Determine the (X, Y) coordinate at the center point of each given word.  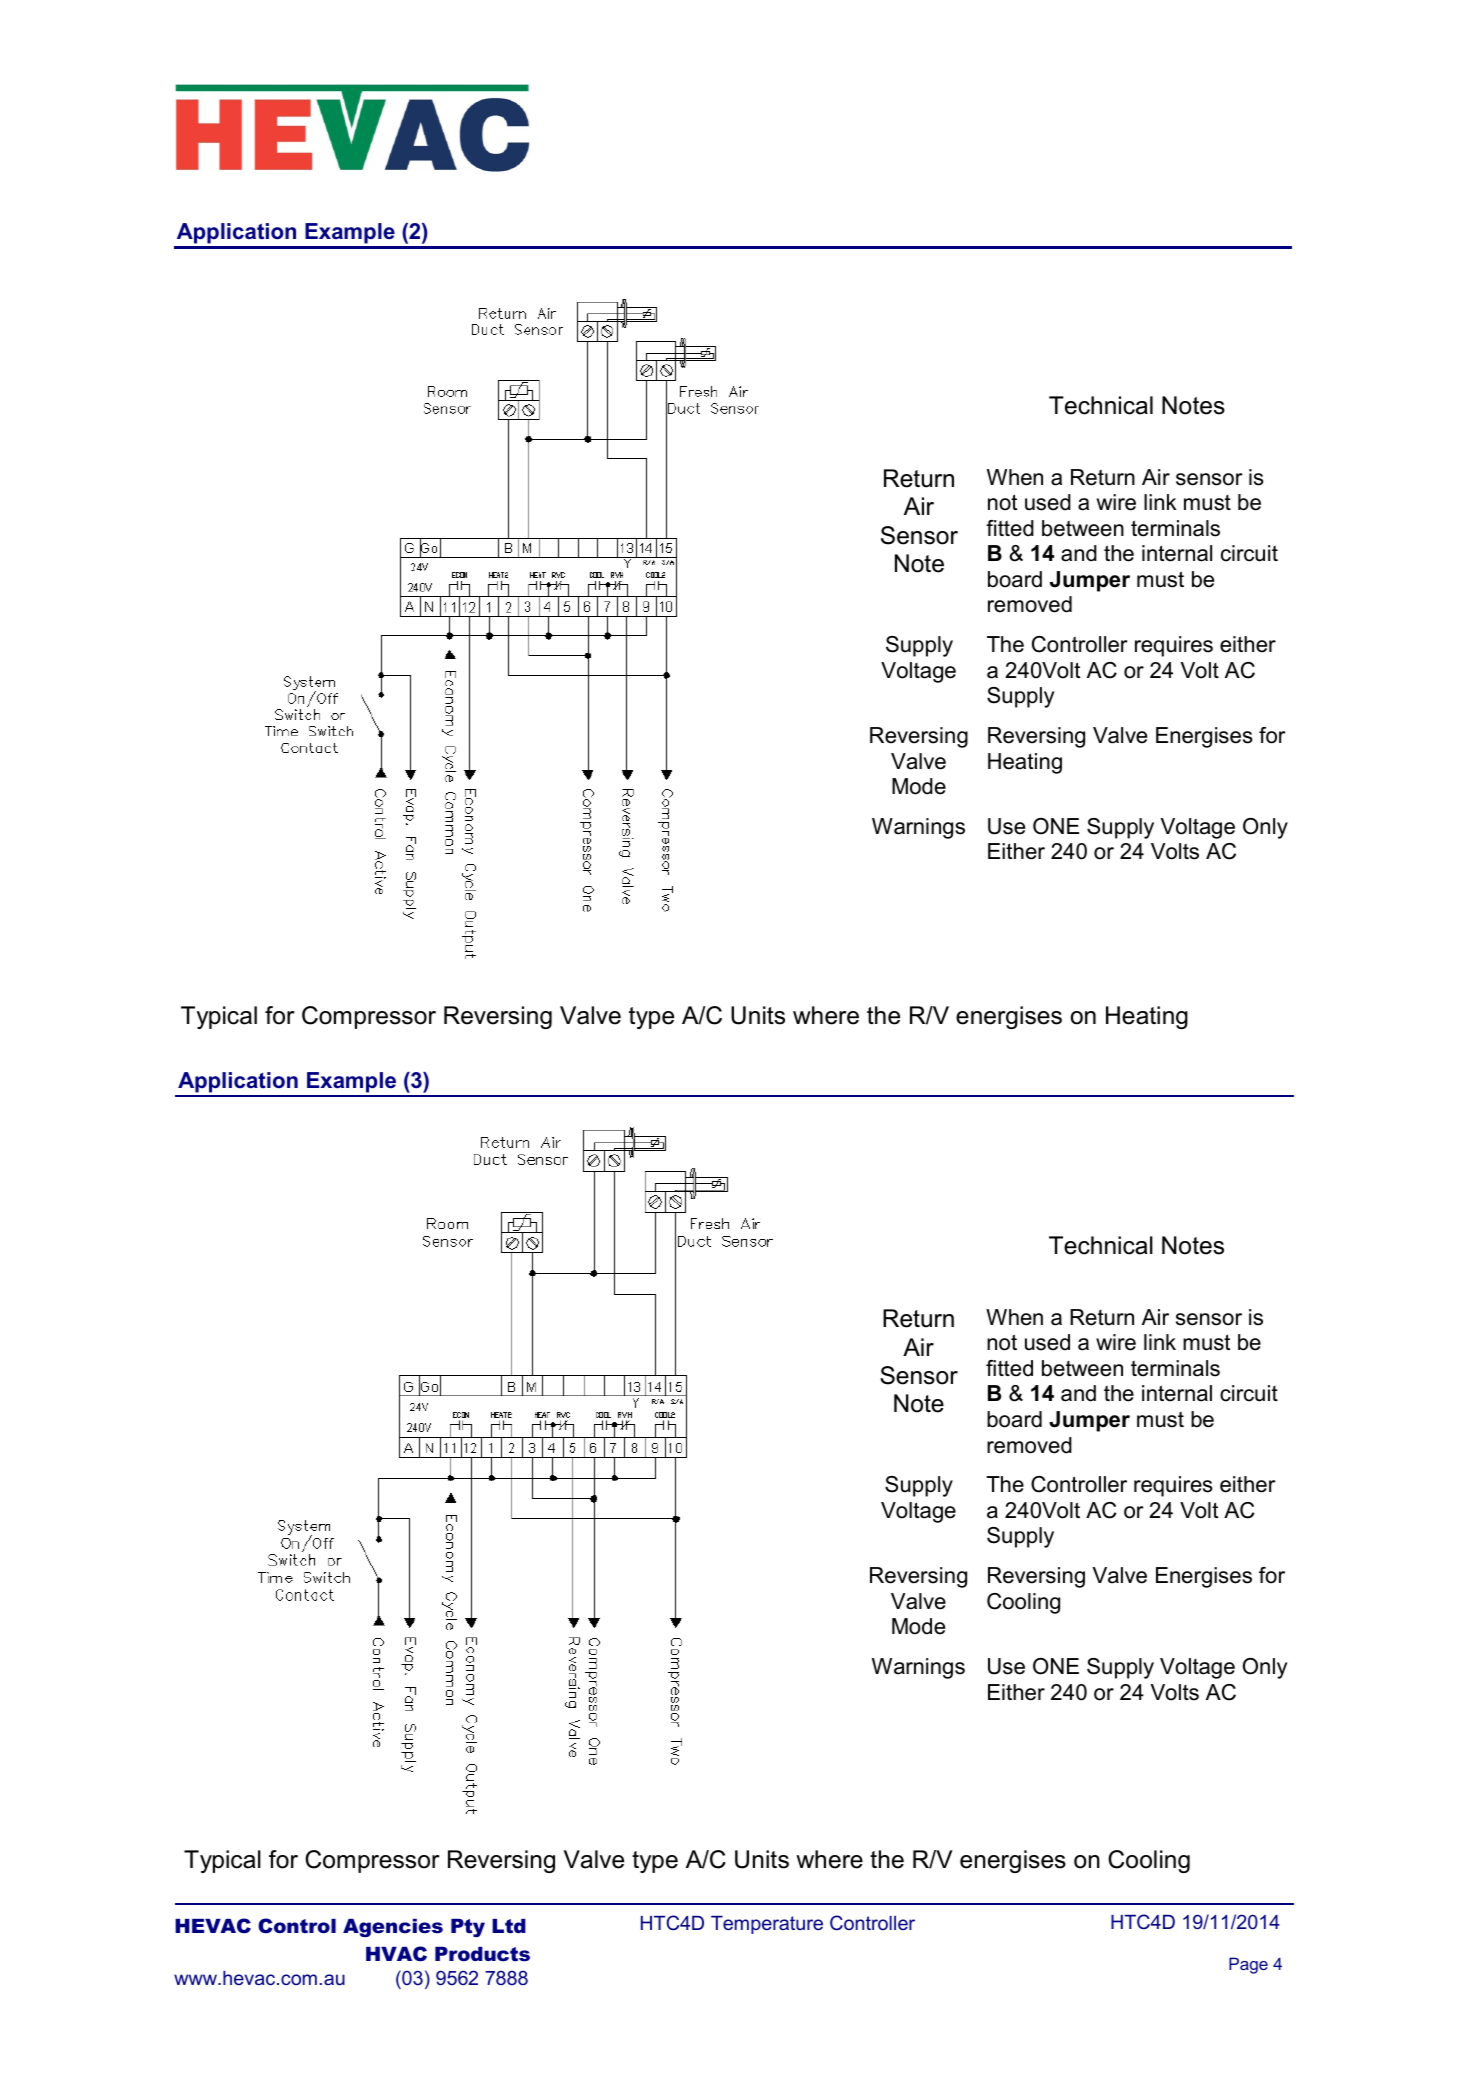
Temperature (767, 1925)
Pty (468, 1928)
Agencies (393, 1928)
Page (1248, 1965)
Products (482, 1954)
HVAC (396, 1954)
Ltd (509, 1926)
